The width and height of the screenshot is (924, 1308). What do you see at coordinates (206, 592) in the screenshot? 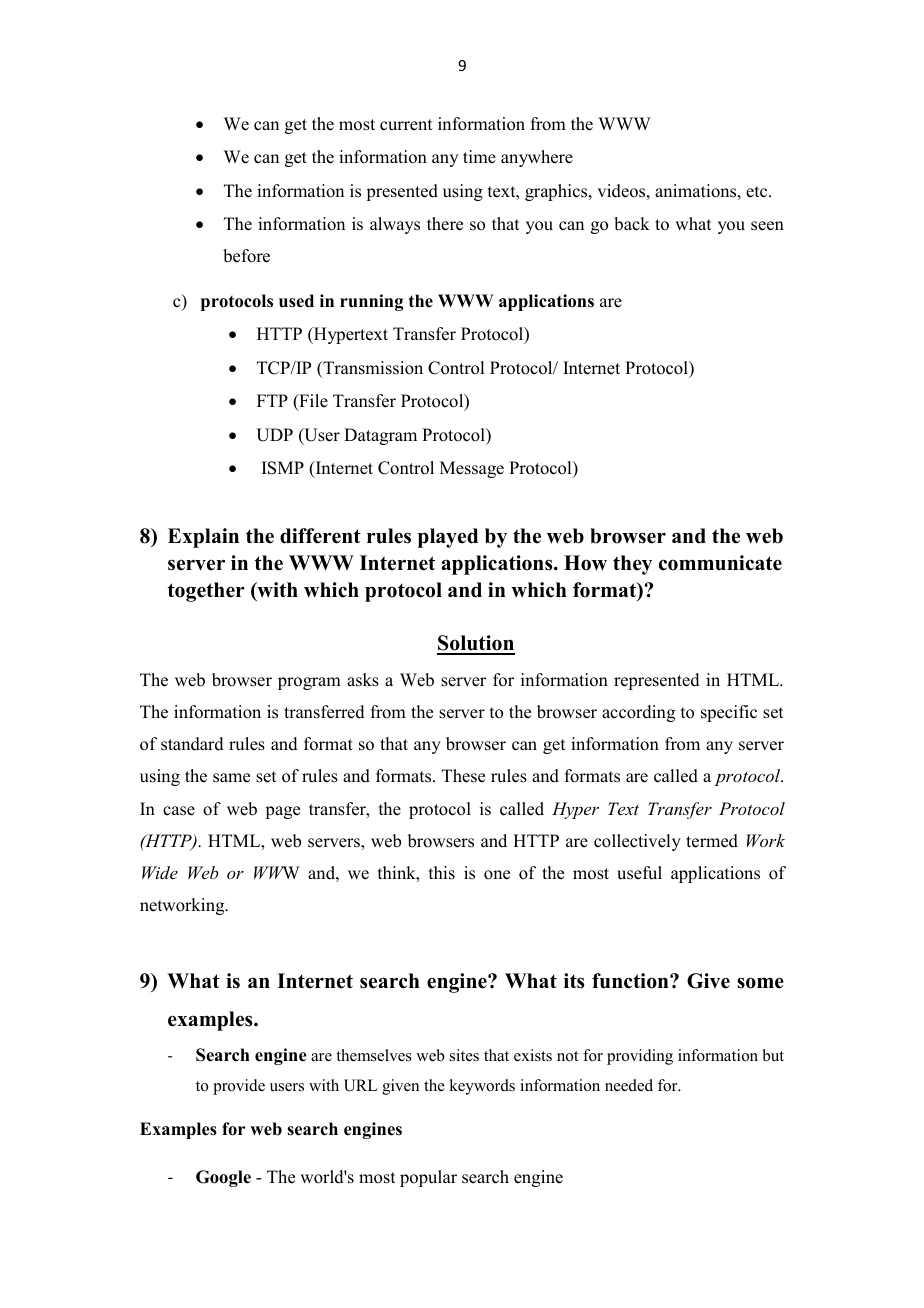
I see `together` at bounding box center [206, 592].
